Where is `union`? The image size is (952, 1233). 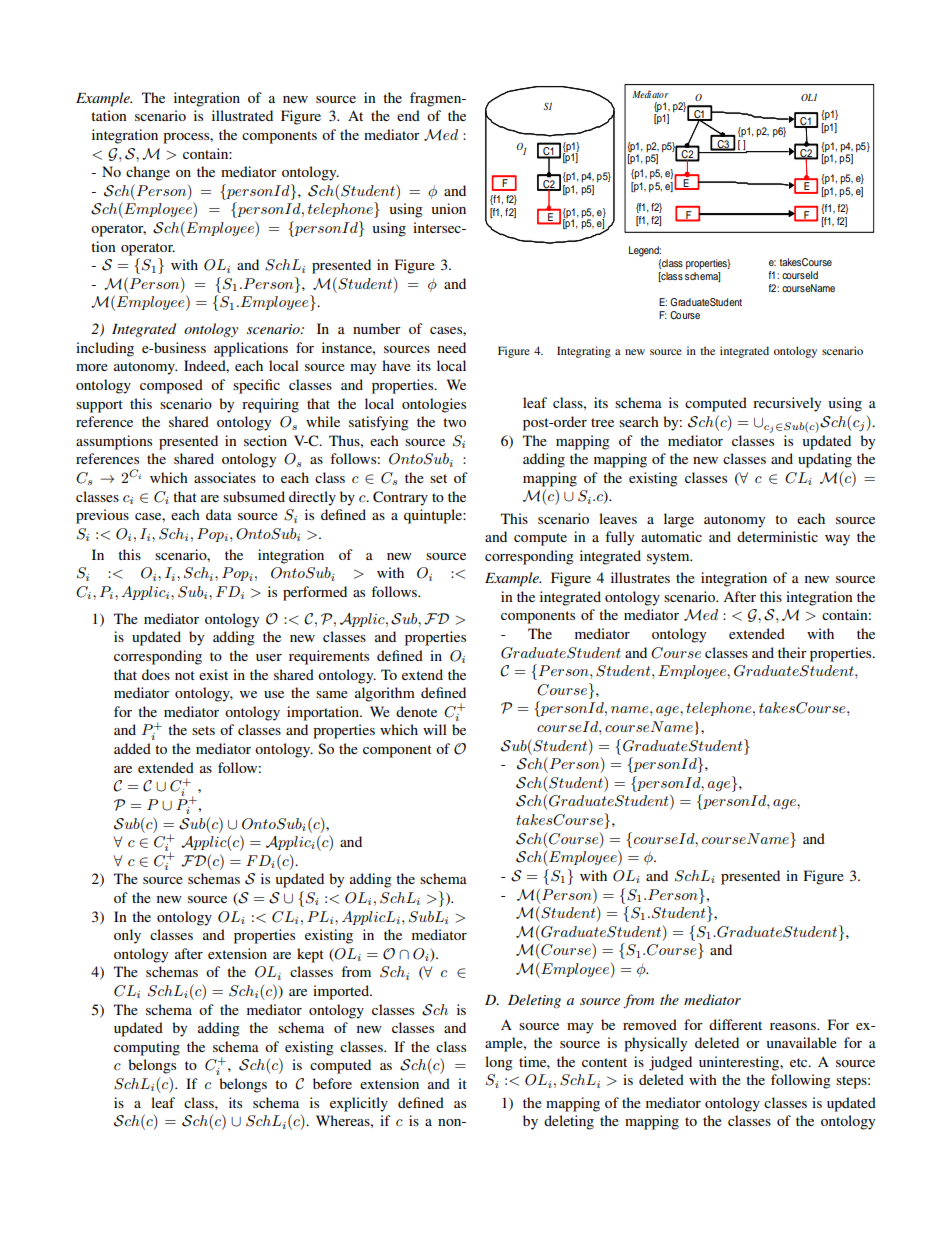 union is located at coordinates (448, 208).
